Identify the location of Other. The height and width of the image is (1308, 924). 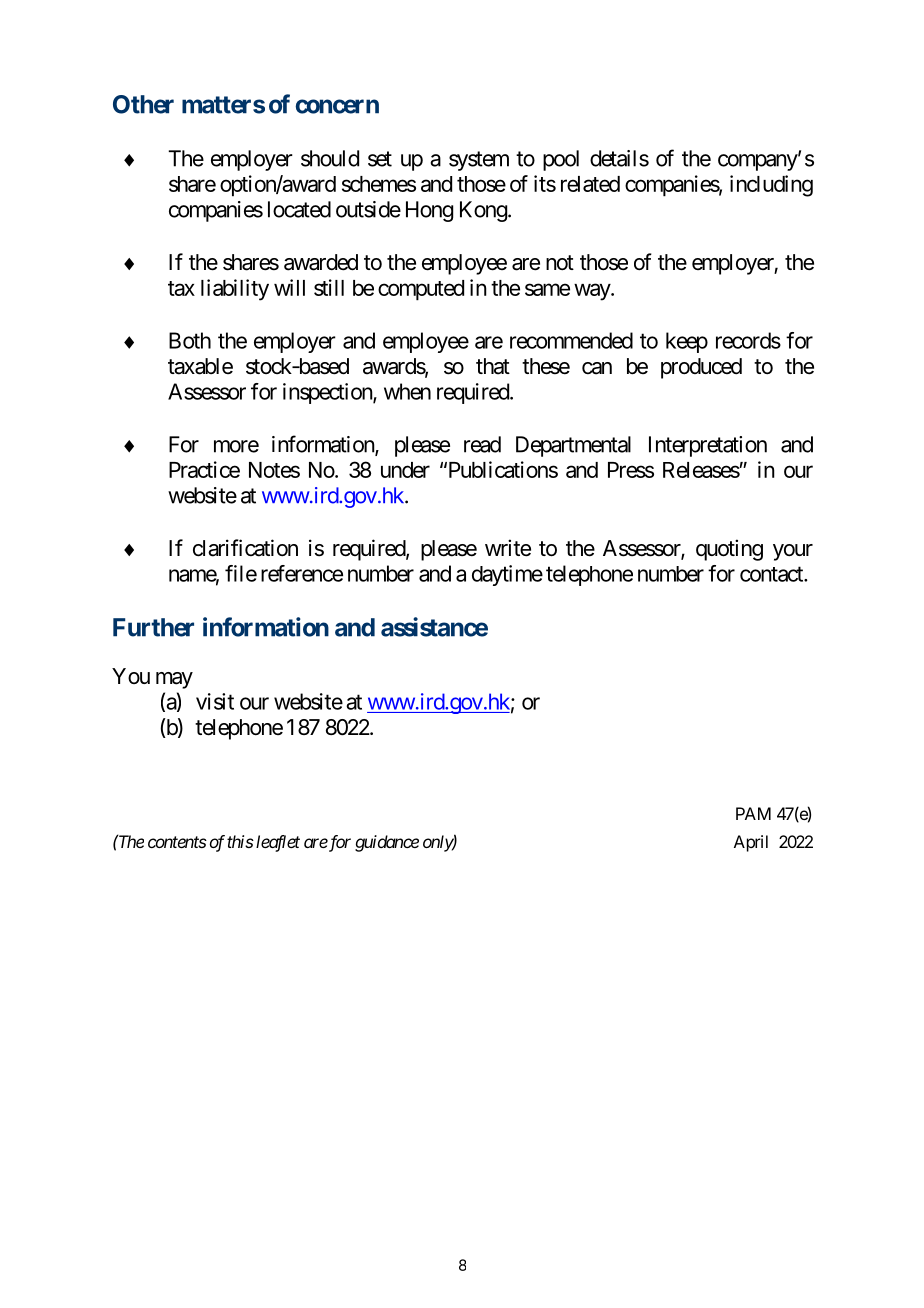
(143, 104).
